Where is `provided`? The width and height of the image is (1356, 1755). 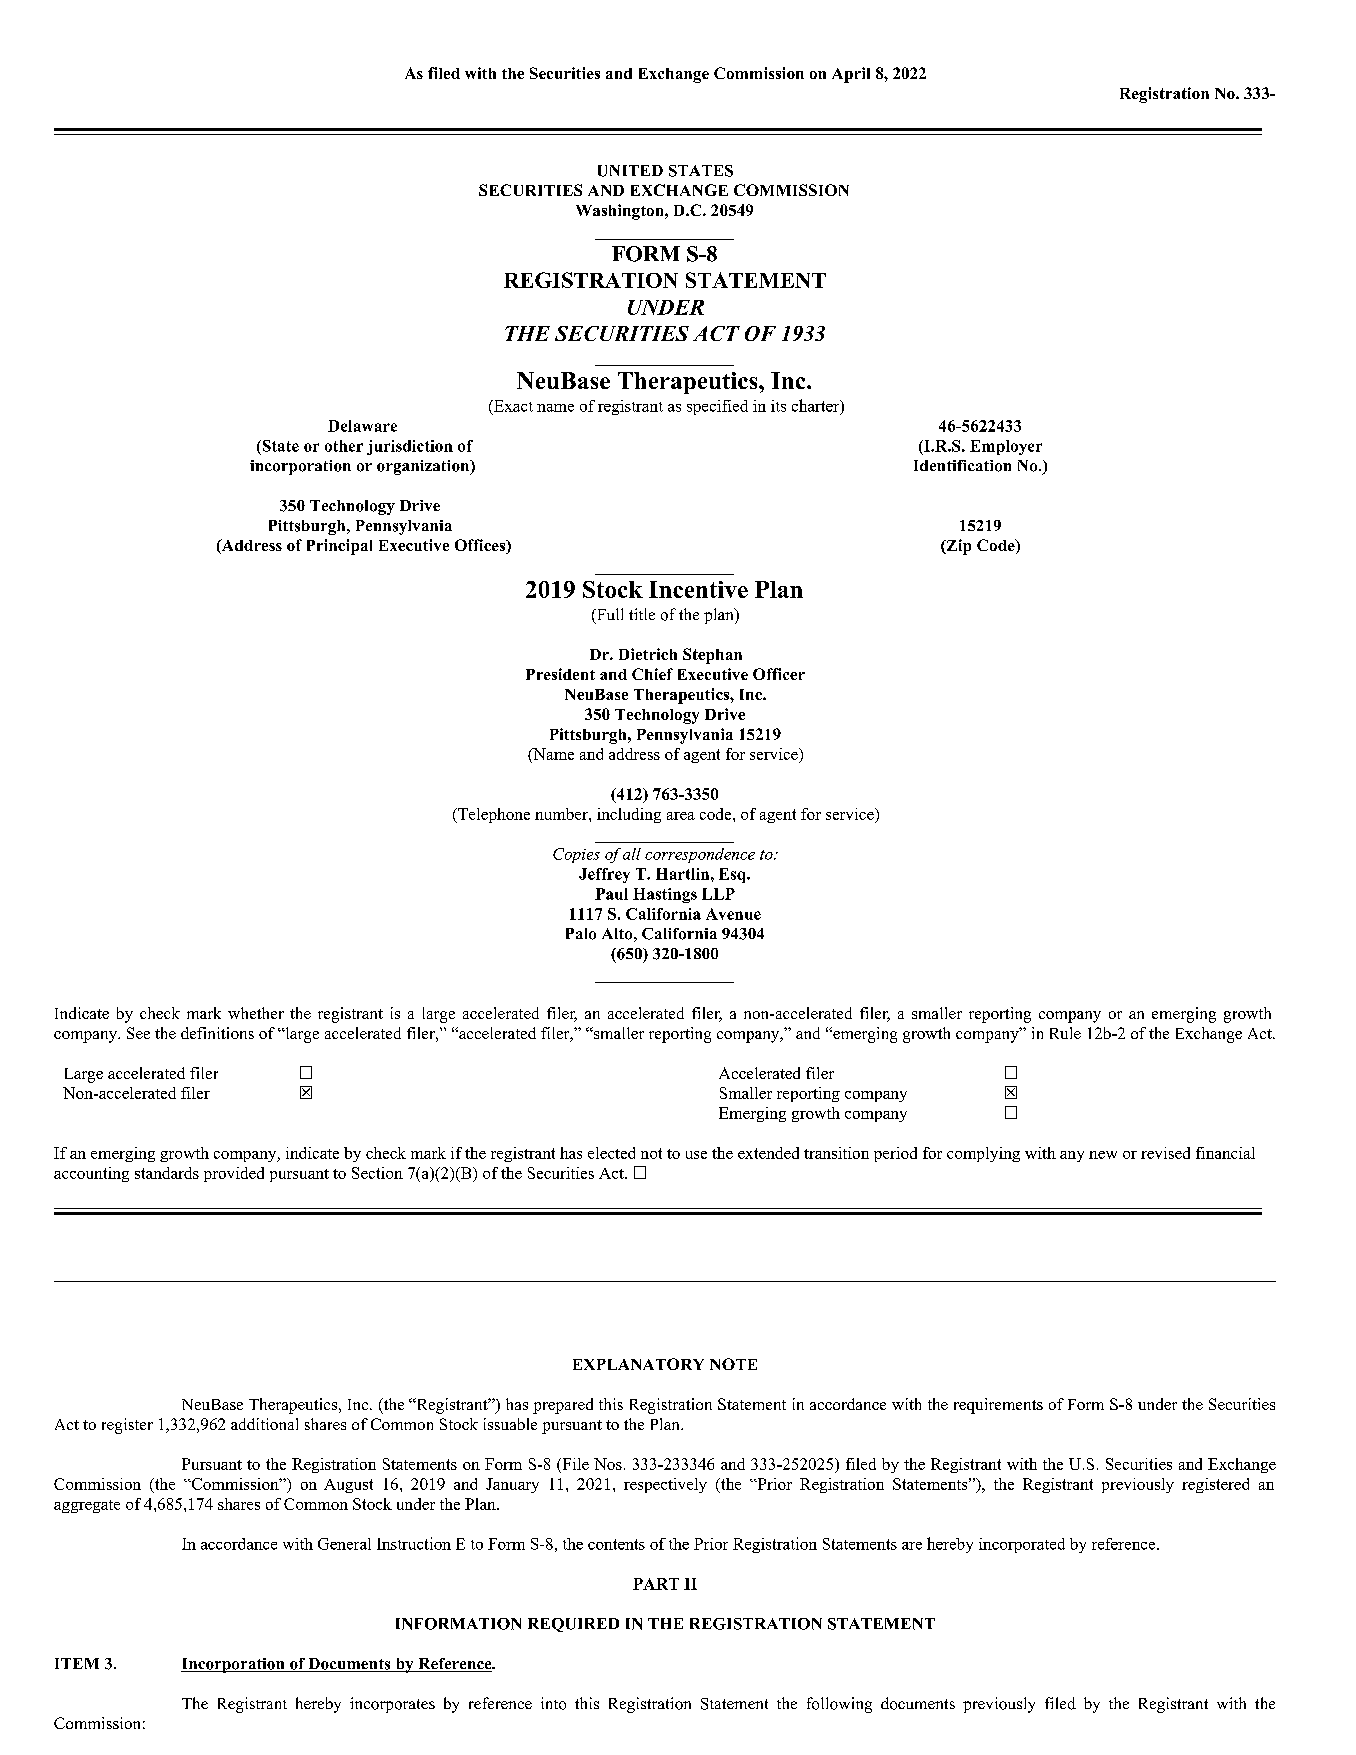 provided is located at coordinates (234, 1174).
